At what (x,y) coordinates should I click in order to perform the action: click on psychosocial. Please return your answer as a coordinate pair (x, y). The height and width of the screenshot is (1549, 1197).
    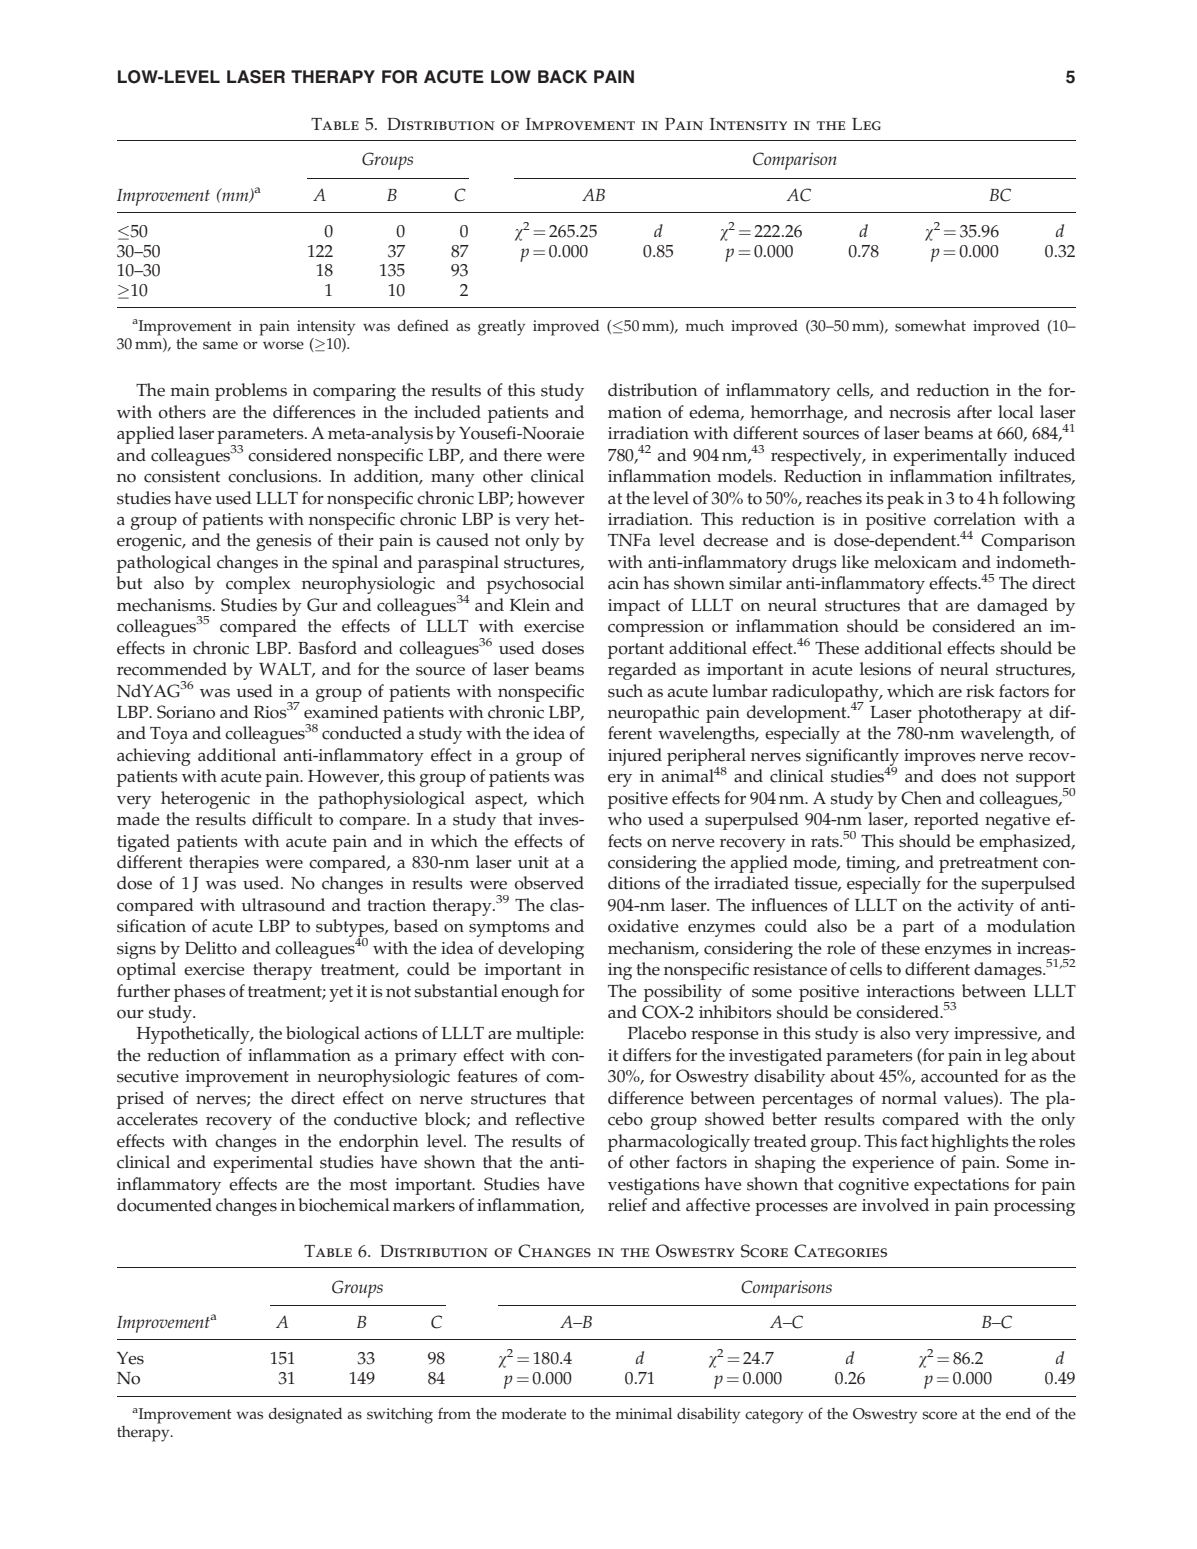
    Looking at the image, I should click on (535, 585).
